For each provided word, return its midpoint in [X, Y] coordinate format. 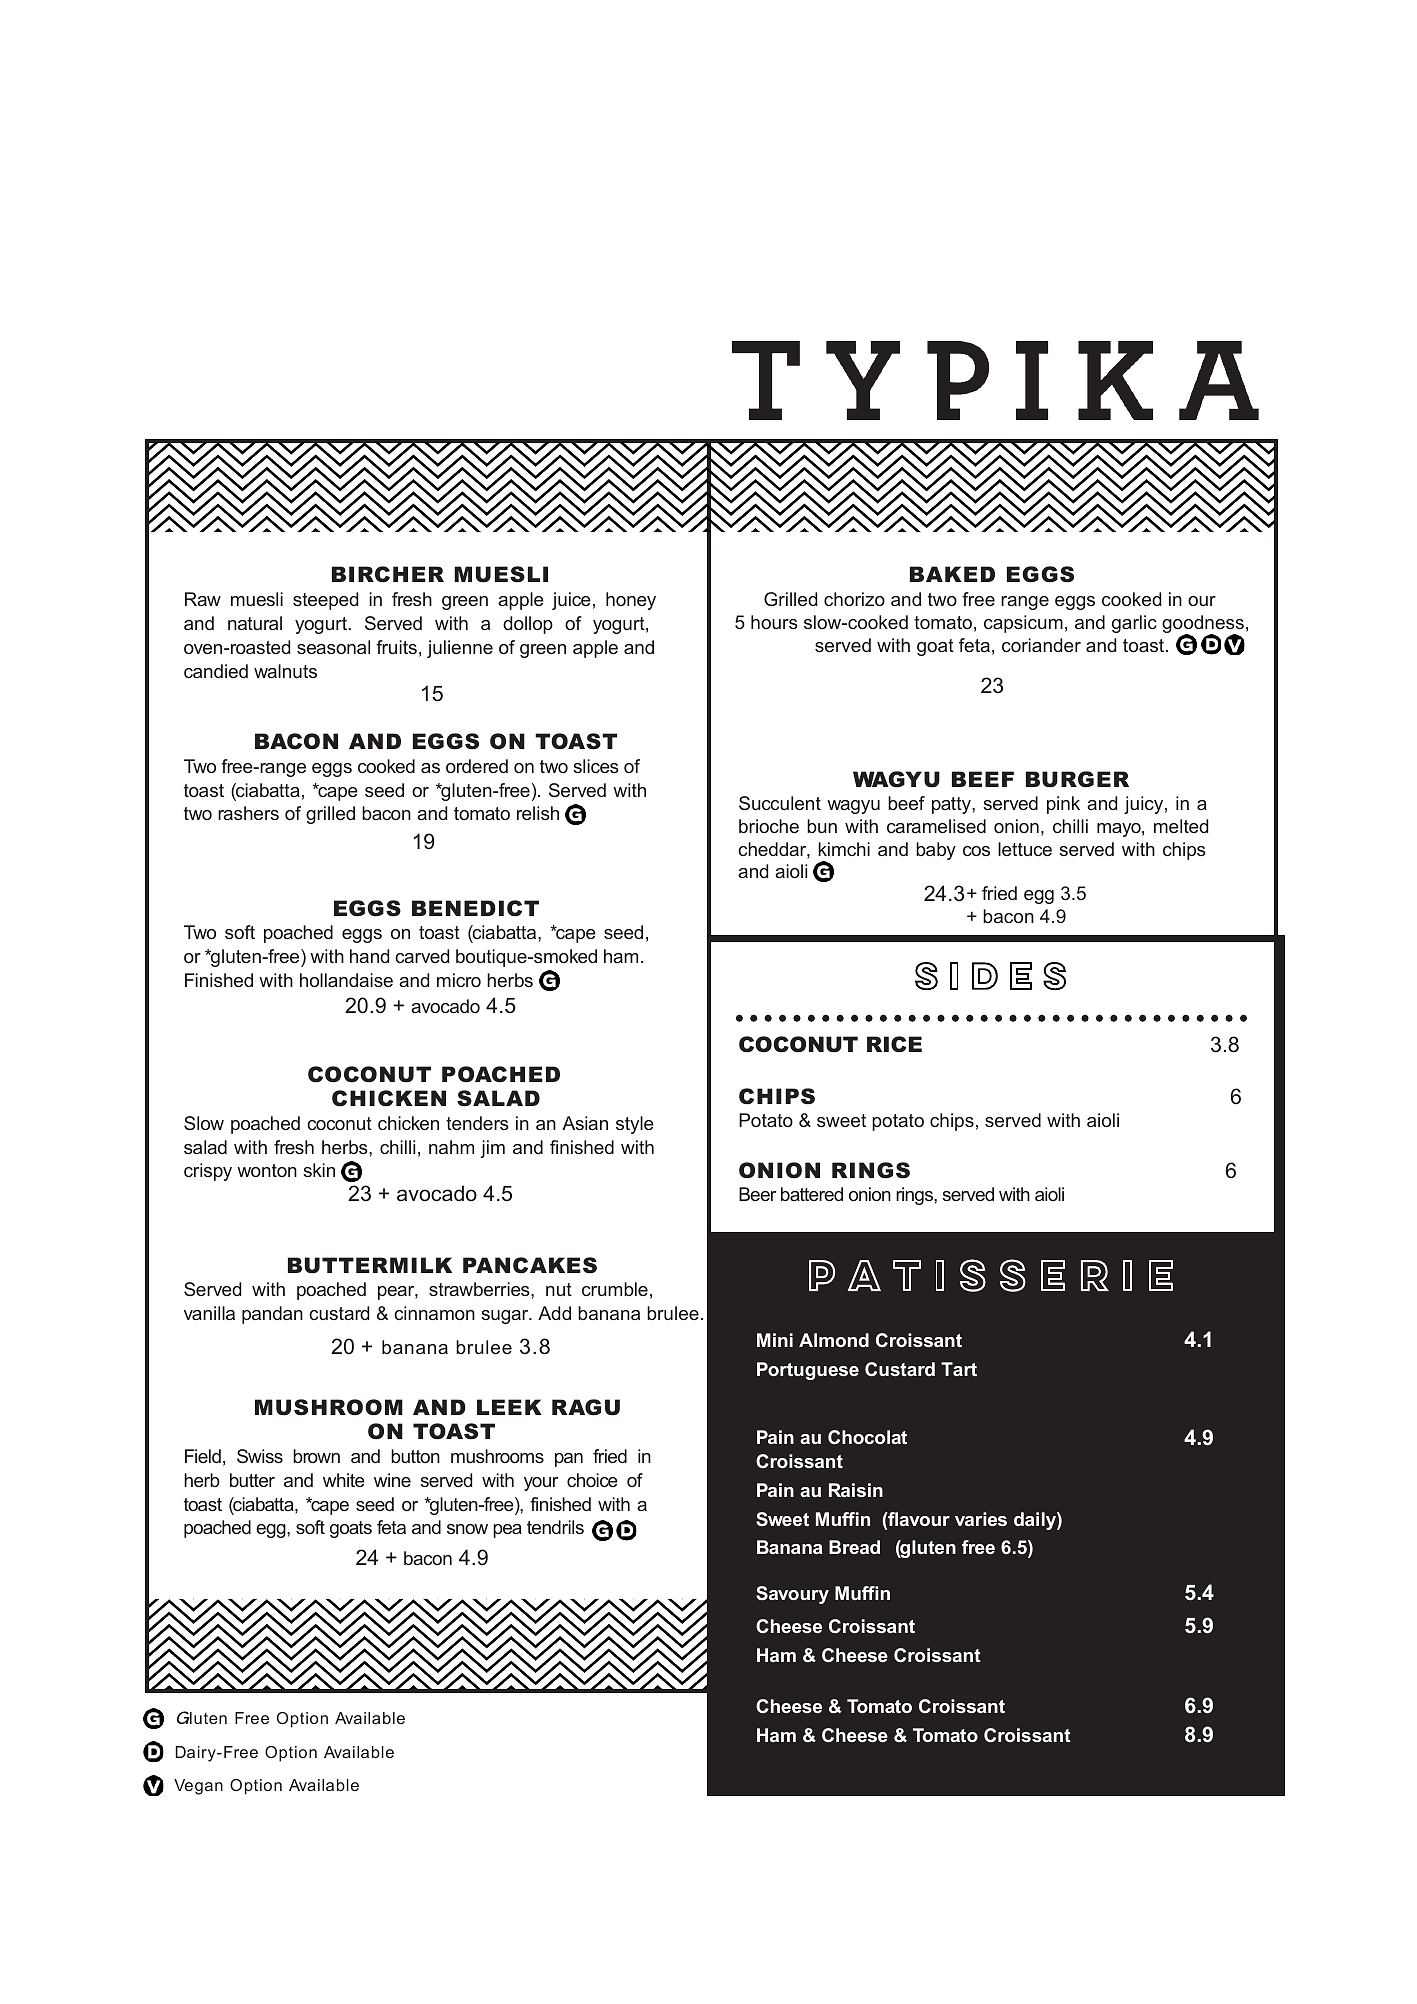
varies [981, 1519]
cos [976, 851]
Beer [757, 1194]
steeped [325, 601]
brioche [769, 826]
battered [812, 1194]
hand [369, 956]
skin [319, 1170]
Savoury [792, 1595]
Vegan [198, 1787]
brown [316, 1456]
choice [592, 1480]
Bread [854, 1547]
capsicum [1023, 624]
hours [774, 622]
